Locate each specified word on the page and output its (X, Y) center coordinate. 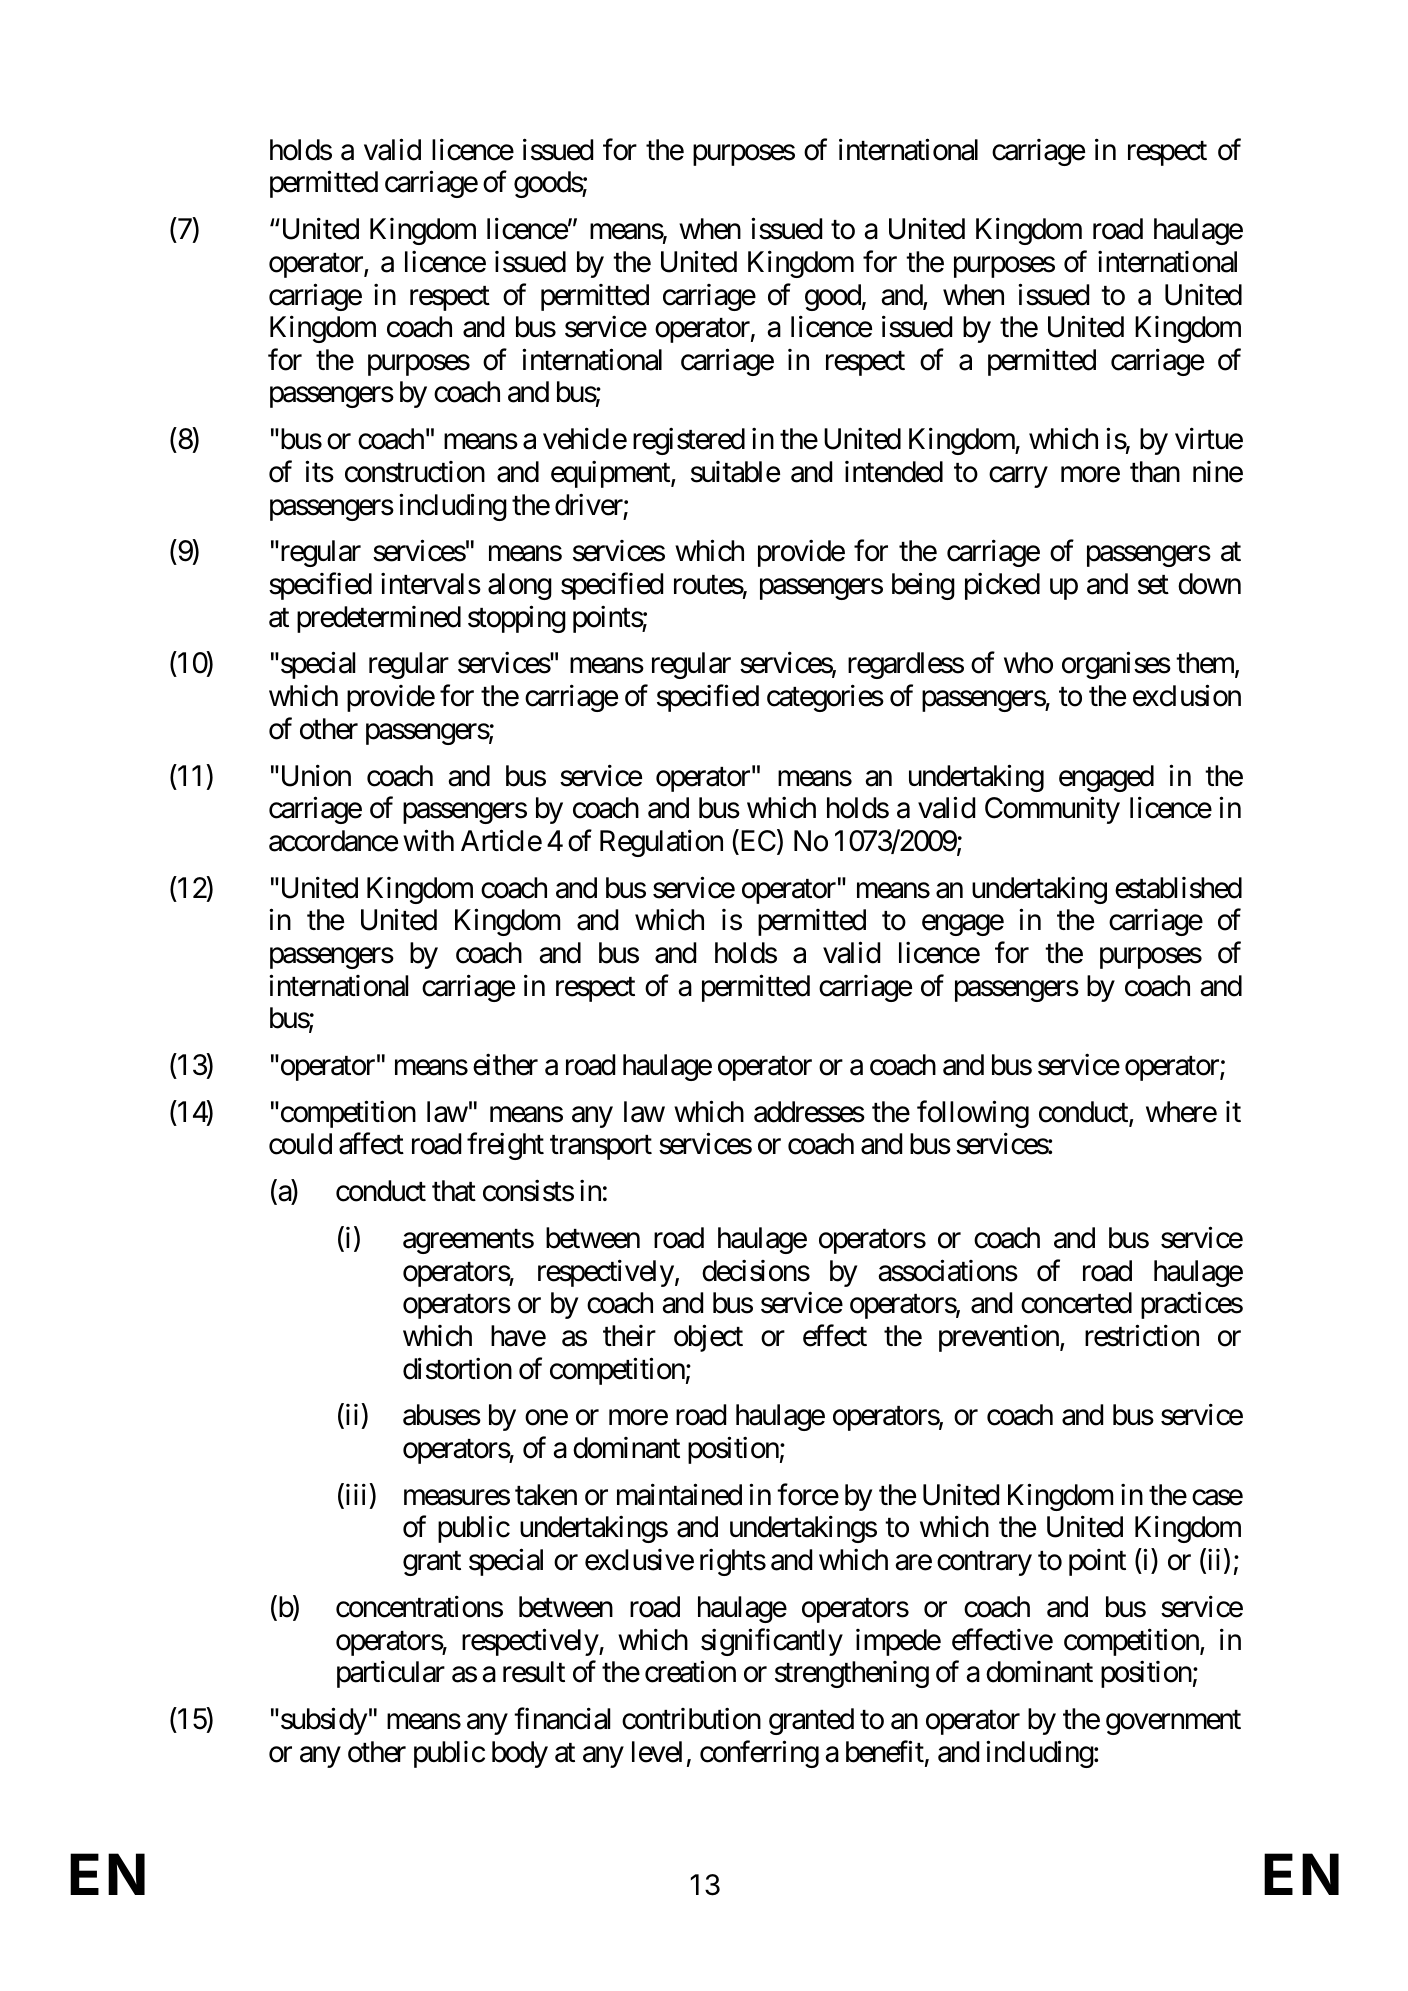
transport (601, 1148)
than (1155, 472)
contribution (691, 1719)
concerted (1076, 1303)
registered (689, 441)
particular (391, 1674)
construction (415, 472)
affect (371, 1144)
